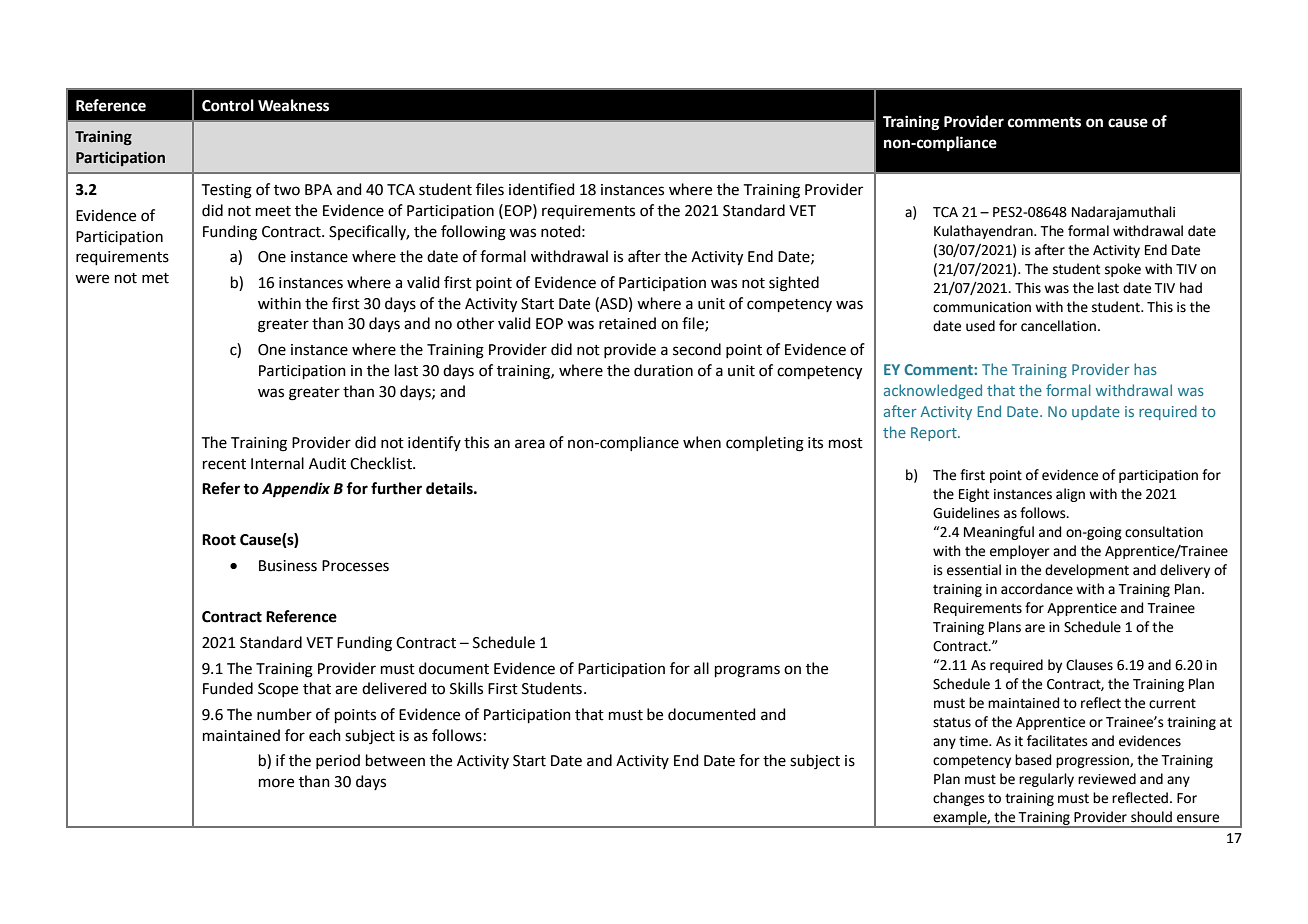 Image resolution: width=1308 pixels, height=924 pixels. Describe the element at coordinates (228, 105) in the document. I see `Control` at that location.
